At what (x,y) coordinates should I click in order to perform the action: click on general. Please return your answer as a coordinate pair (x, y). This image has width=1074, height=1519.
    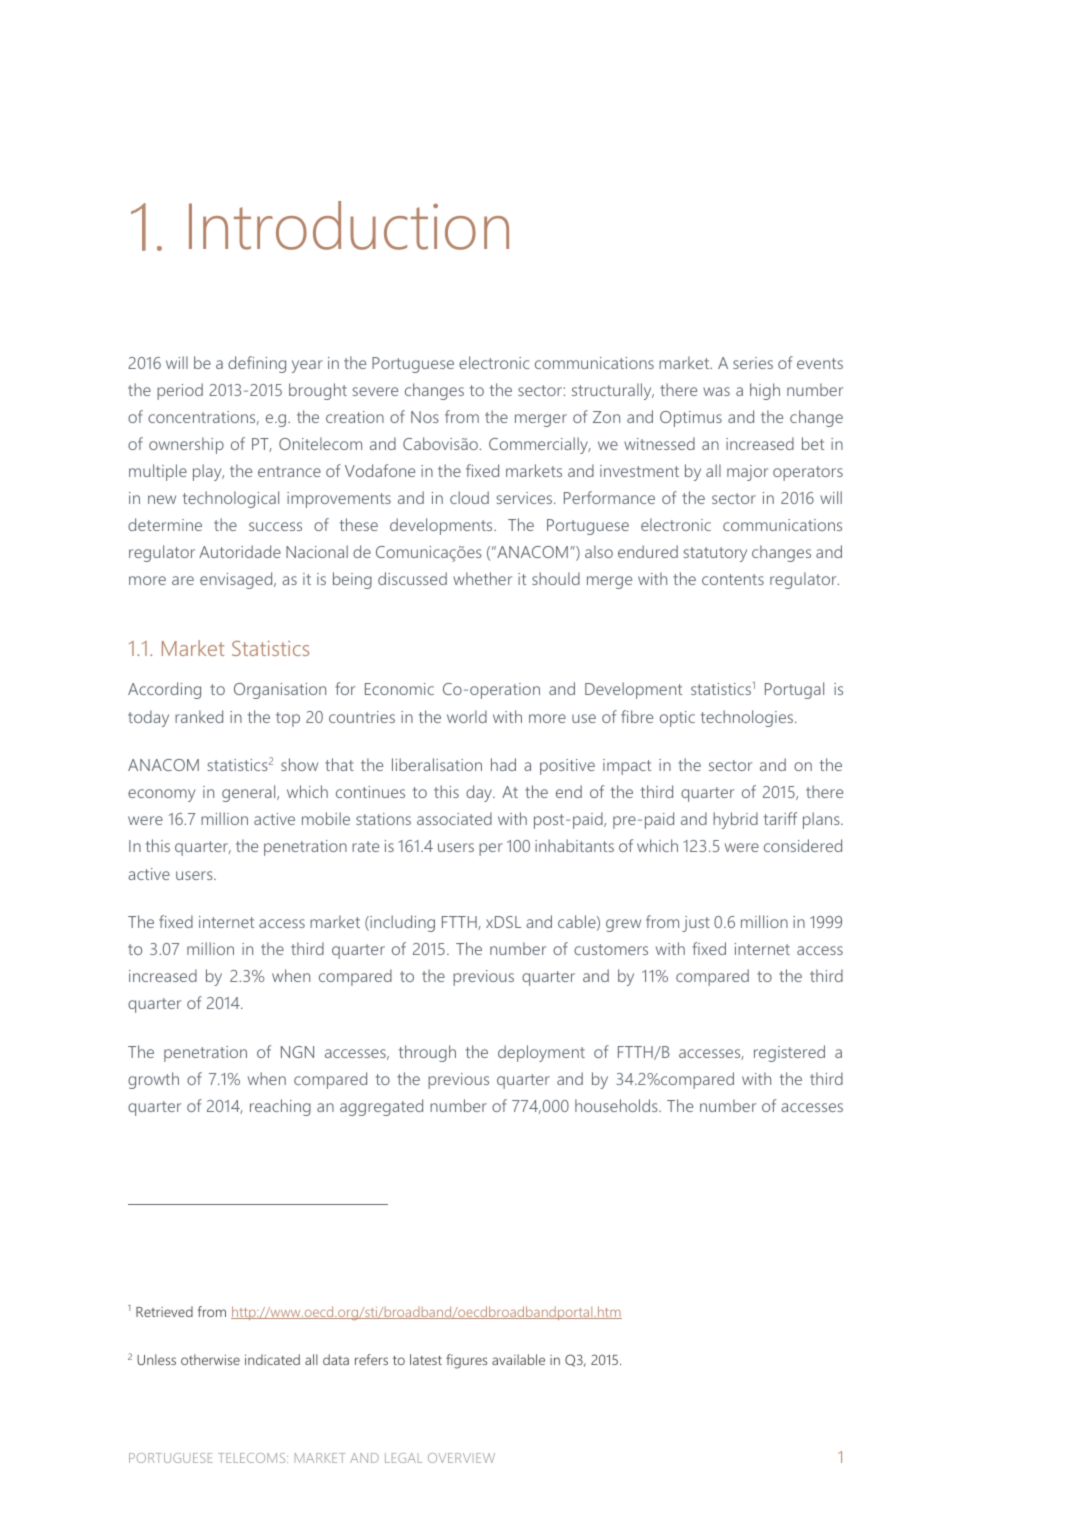
    Looking at the image, I should click on (250, 793).
